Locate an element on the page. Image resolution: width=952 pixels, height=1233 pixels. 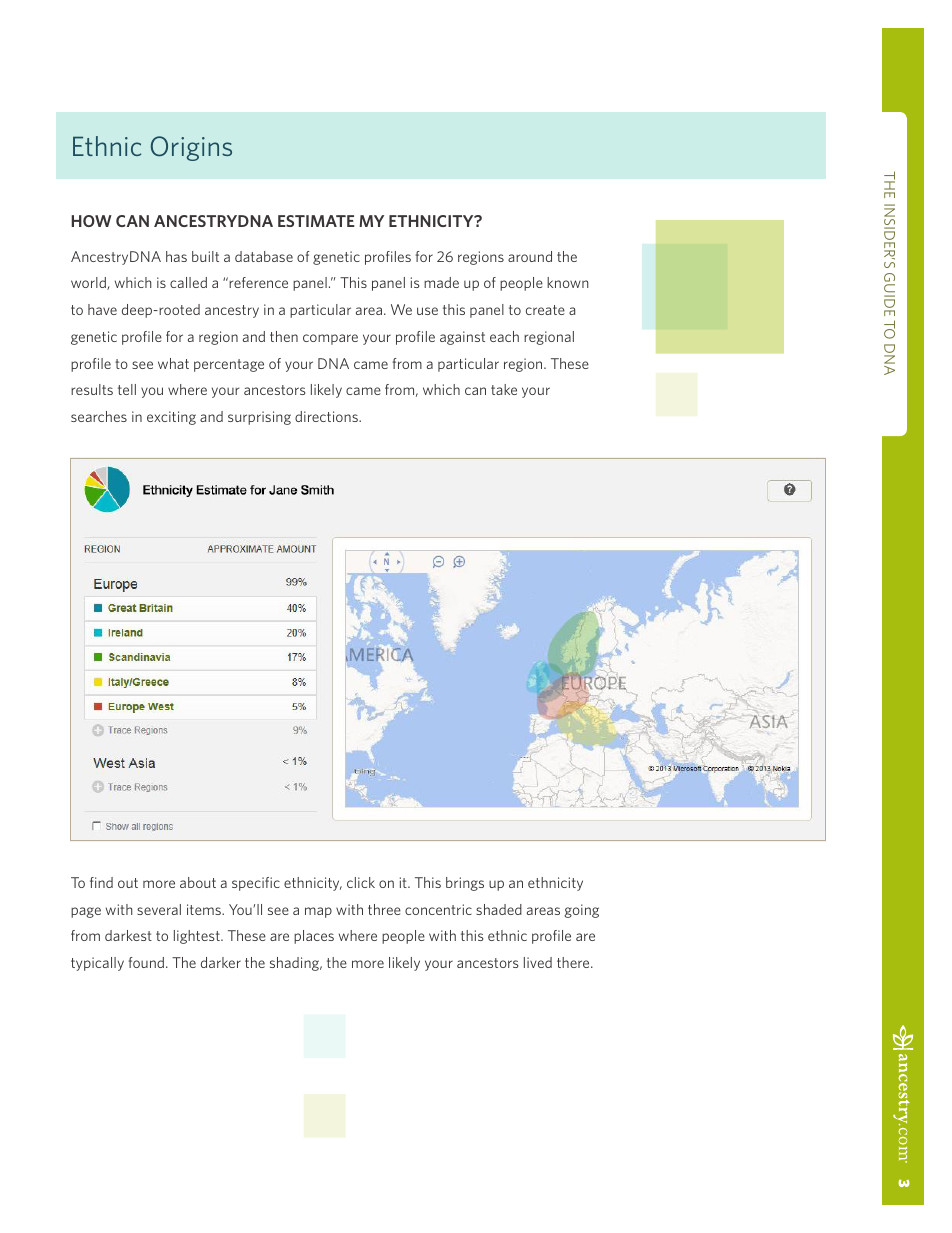
around is located at coordinates (530, 256).
